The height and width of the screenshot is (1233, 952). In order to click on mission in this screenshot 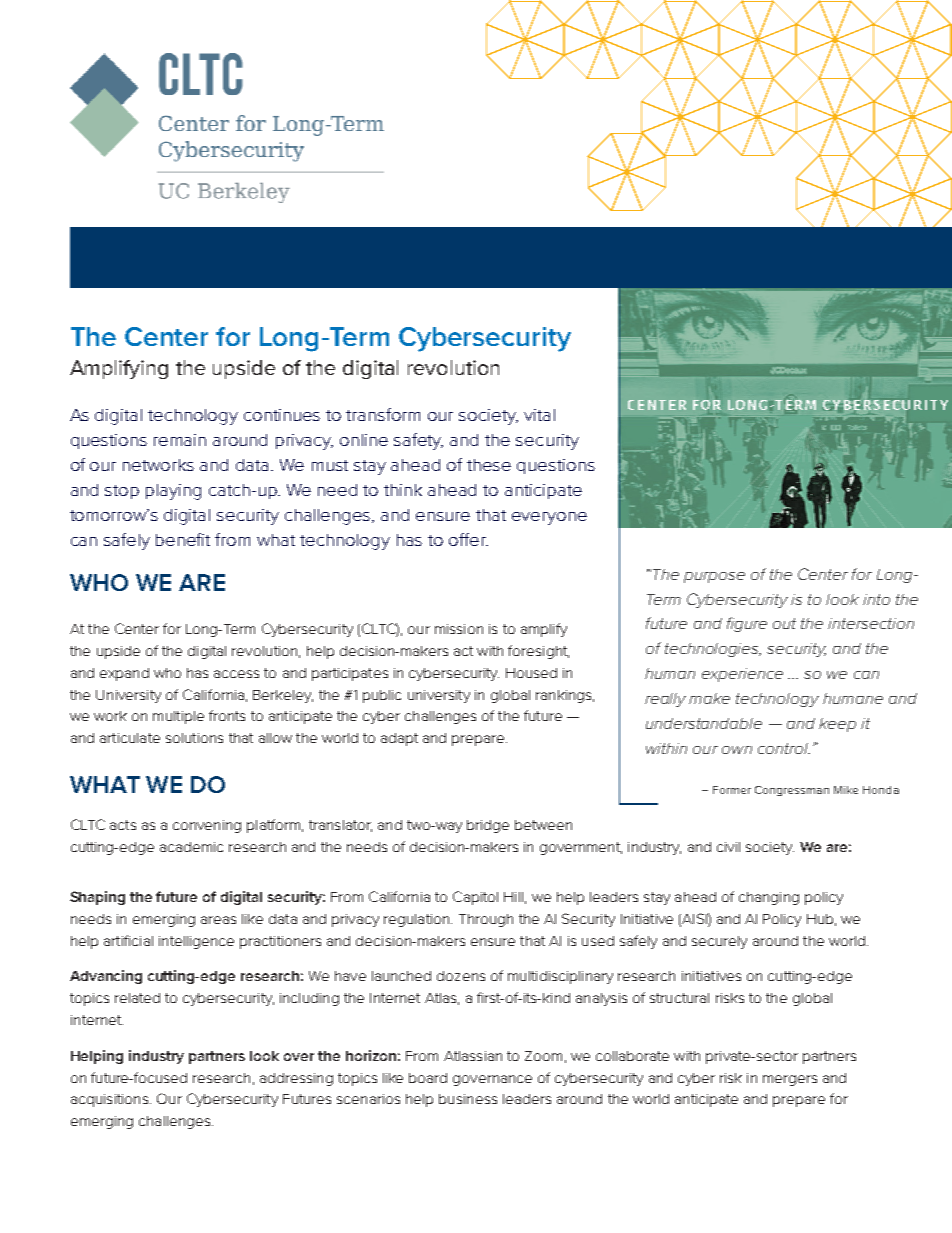, I will do `click(459, 629)`.
